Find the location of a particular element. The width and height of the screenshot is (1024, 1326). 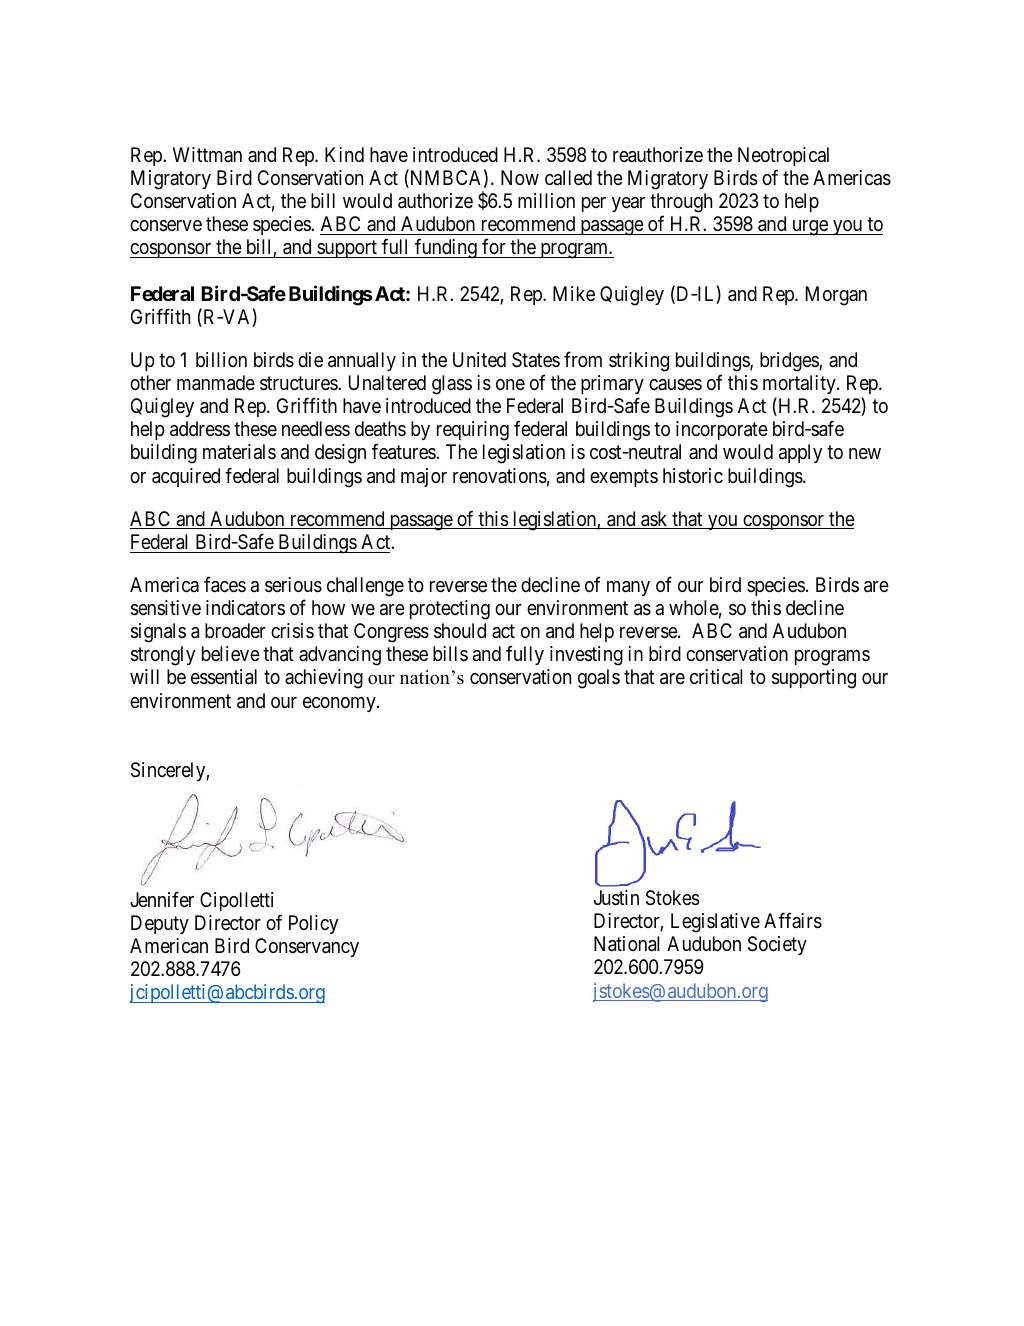

broader is located at coordinates (235, 631).
